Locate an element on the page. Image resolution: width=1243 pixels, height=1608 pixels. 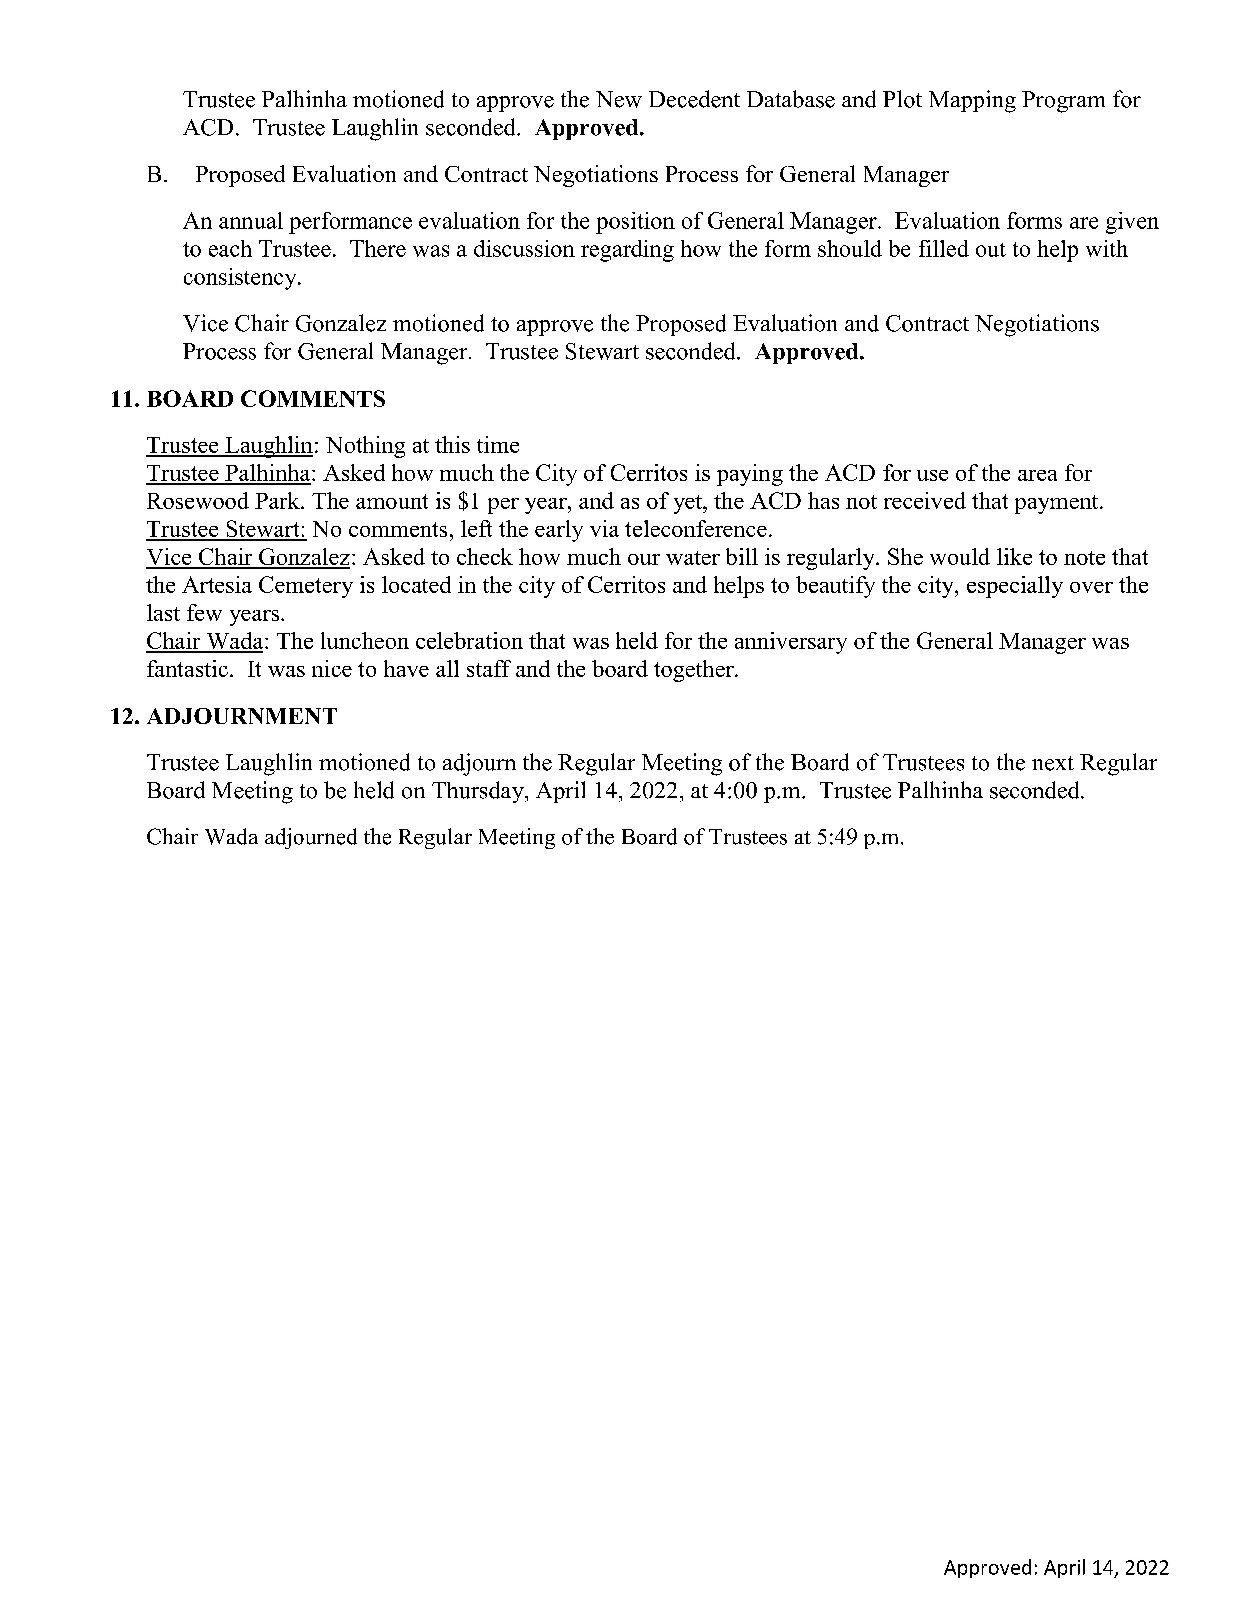
Thursday is located at coordinates (479, 792).
